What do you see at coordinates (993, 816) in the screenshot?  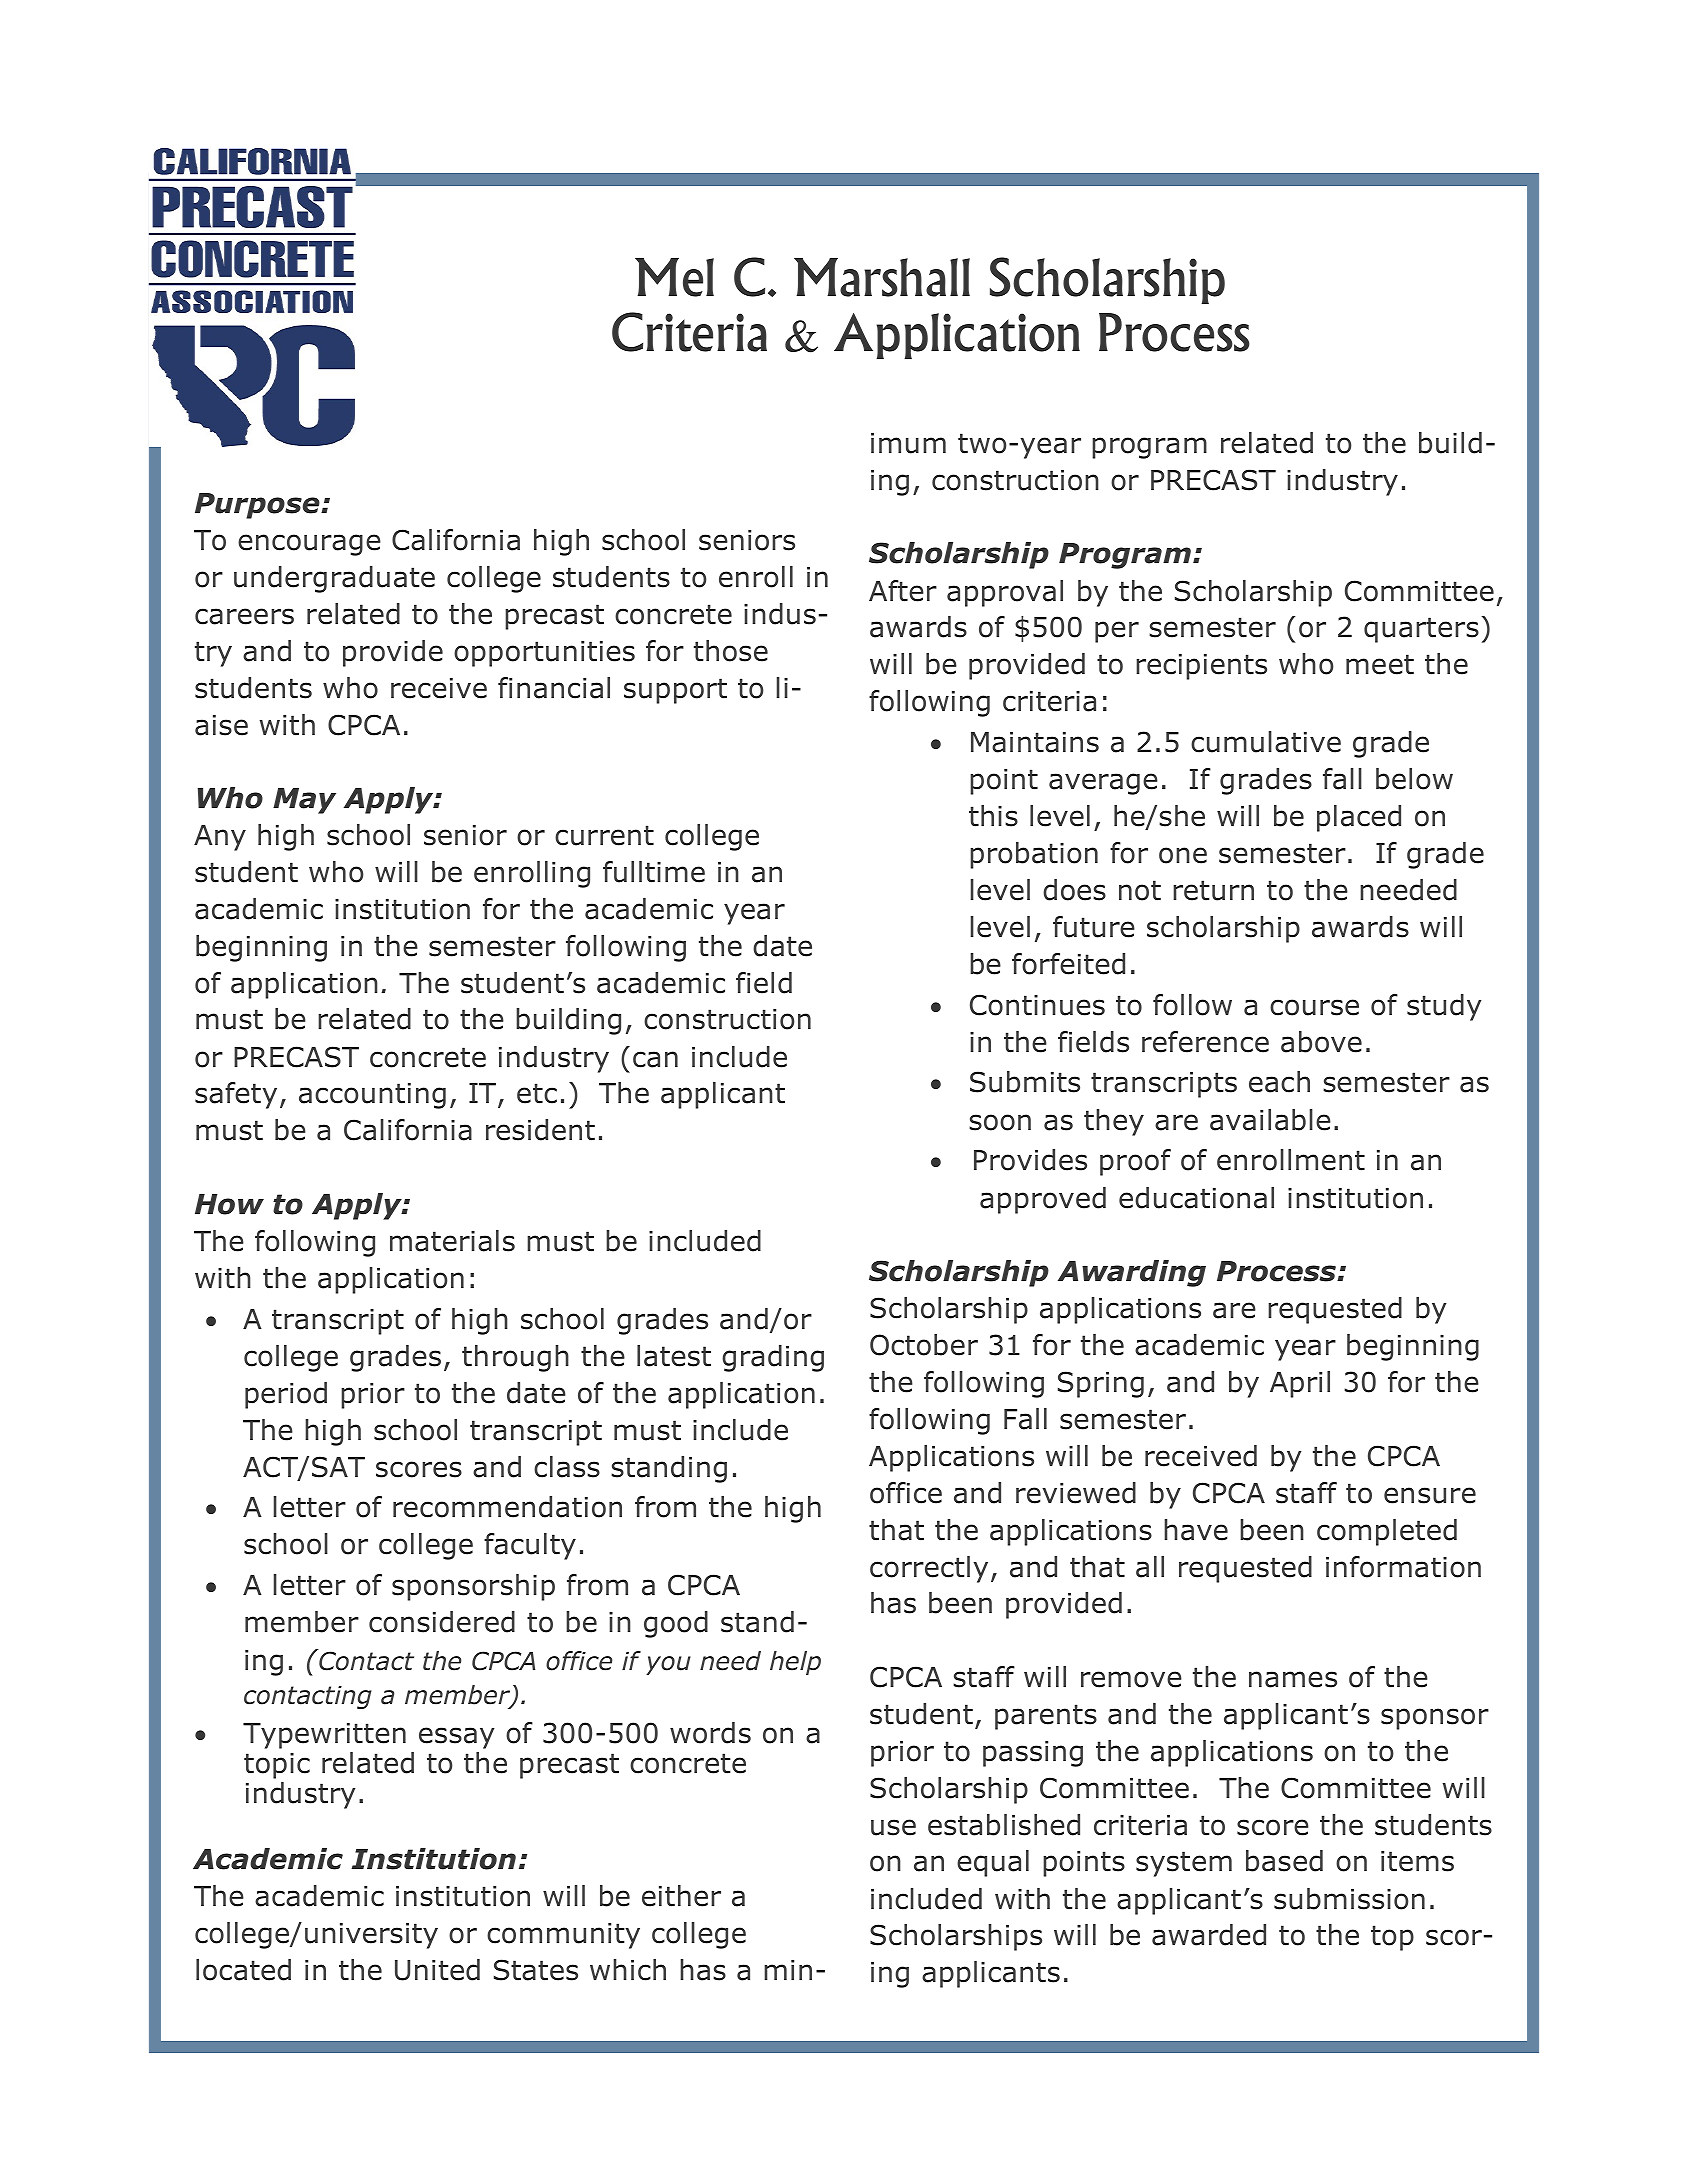 I see `this` at bounding box center [993, 816].
